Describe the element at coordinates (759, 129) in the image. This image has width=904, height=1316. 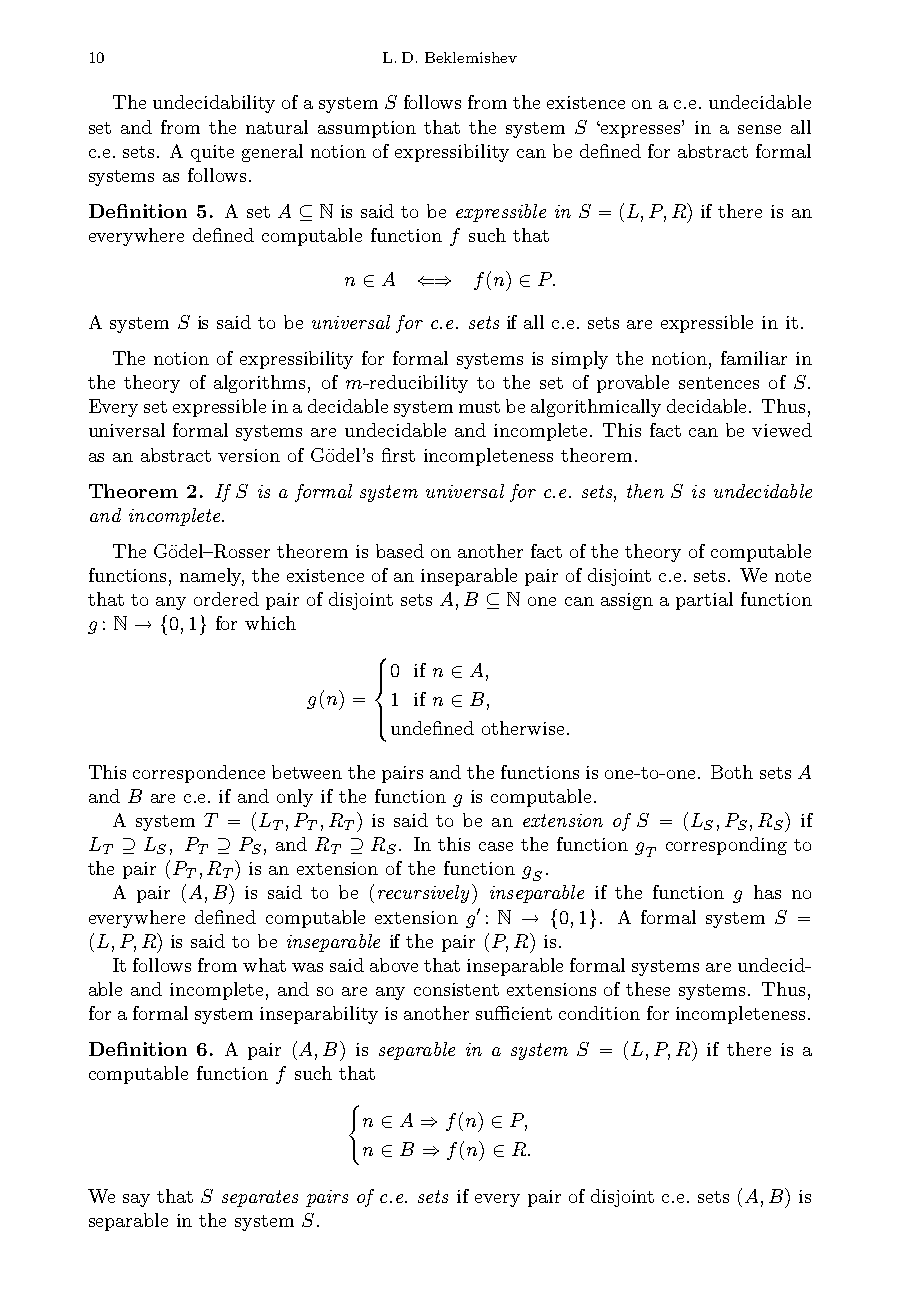
I see `sense` at that location.
